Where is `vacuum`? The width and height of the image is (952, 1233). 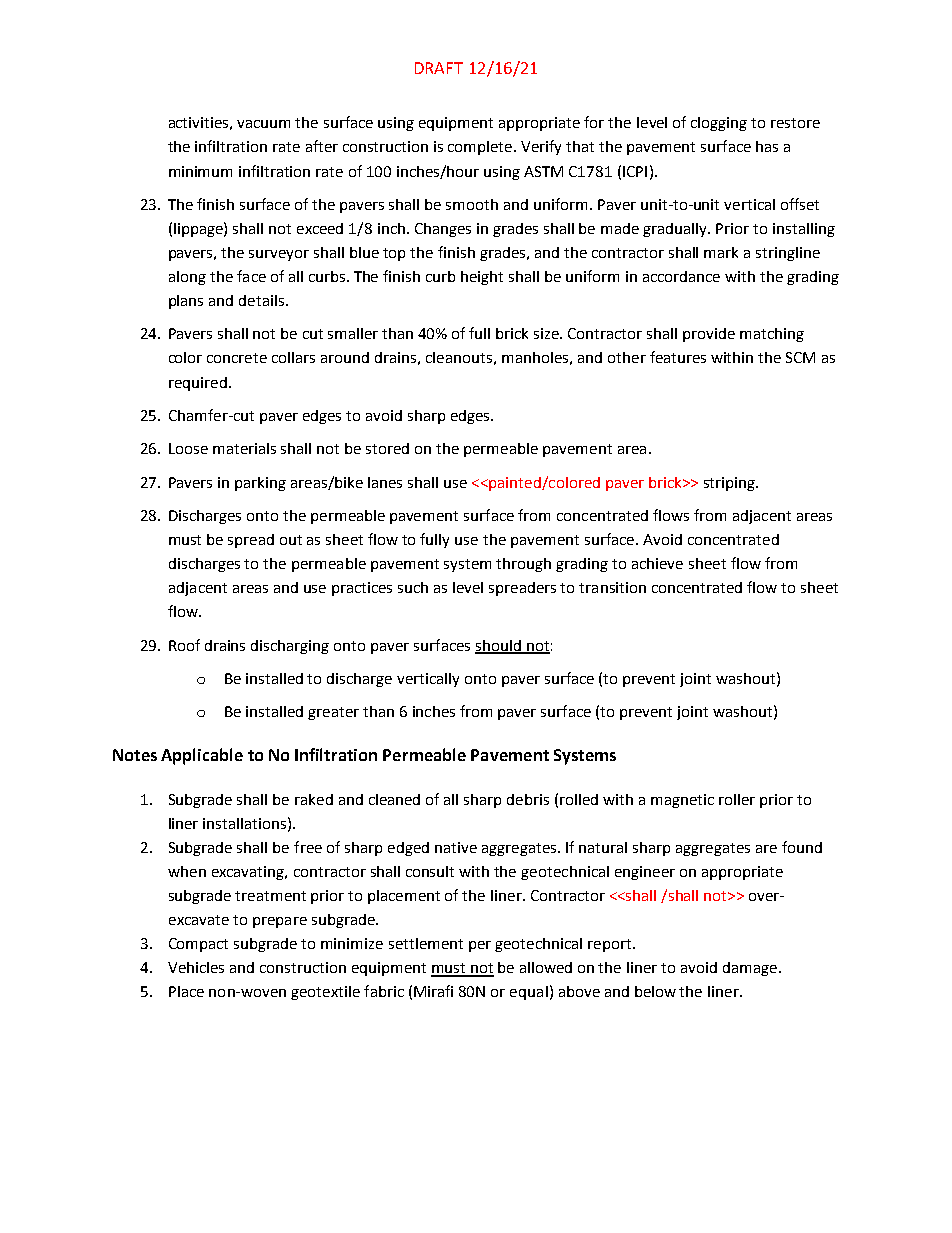
vacuum is located at coordinates (263, 124).
